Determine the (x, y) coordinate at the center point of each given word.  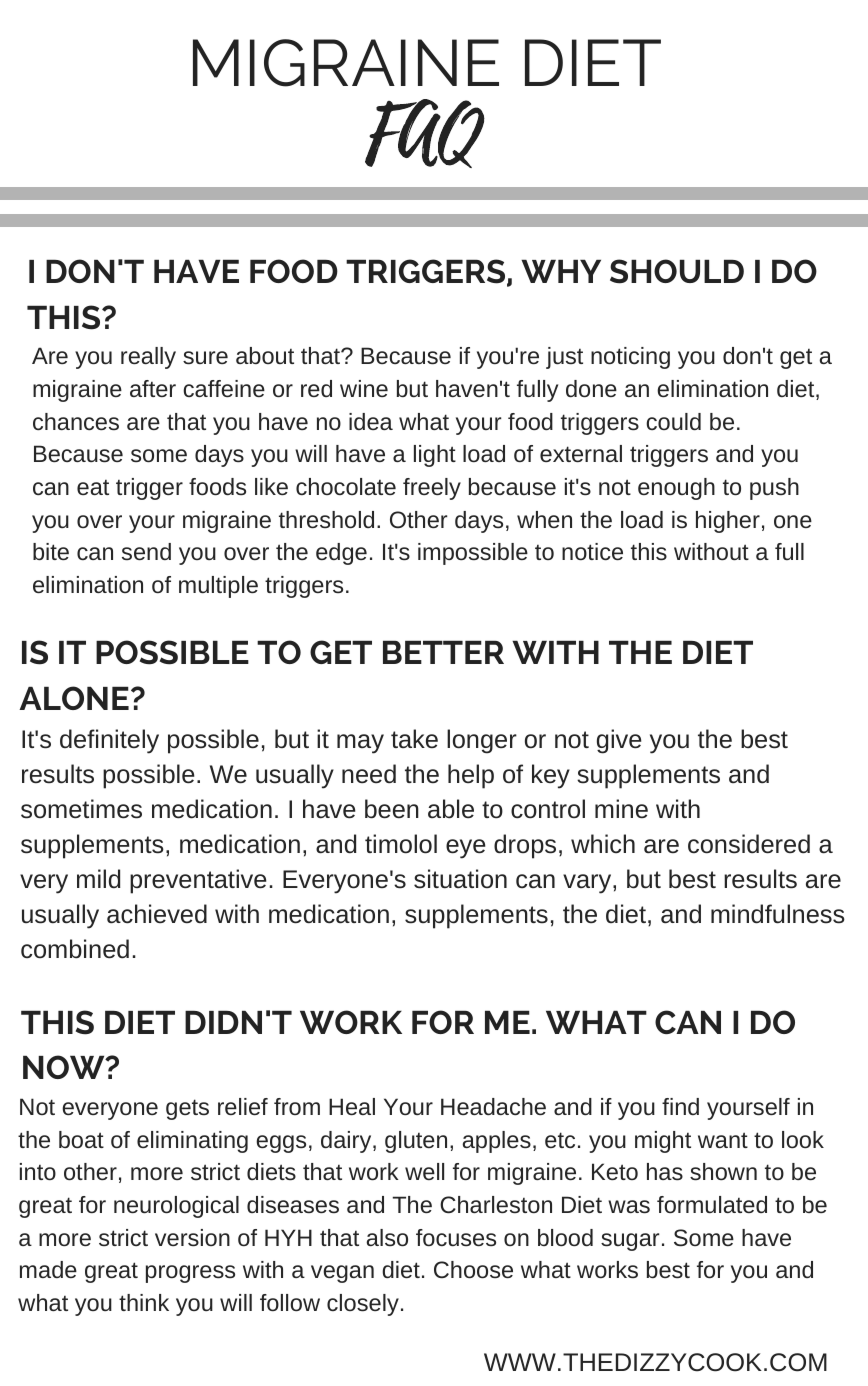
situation (460, 879)
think (144, 1302)
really (148, 358)
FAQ (425, 133)
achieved (157, 914)
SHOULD (677, 271)
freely (432, 489)
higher (728, 522)
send (146, 551)
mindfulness (778, 914)
